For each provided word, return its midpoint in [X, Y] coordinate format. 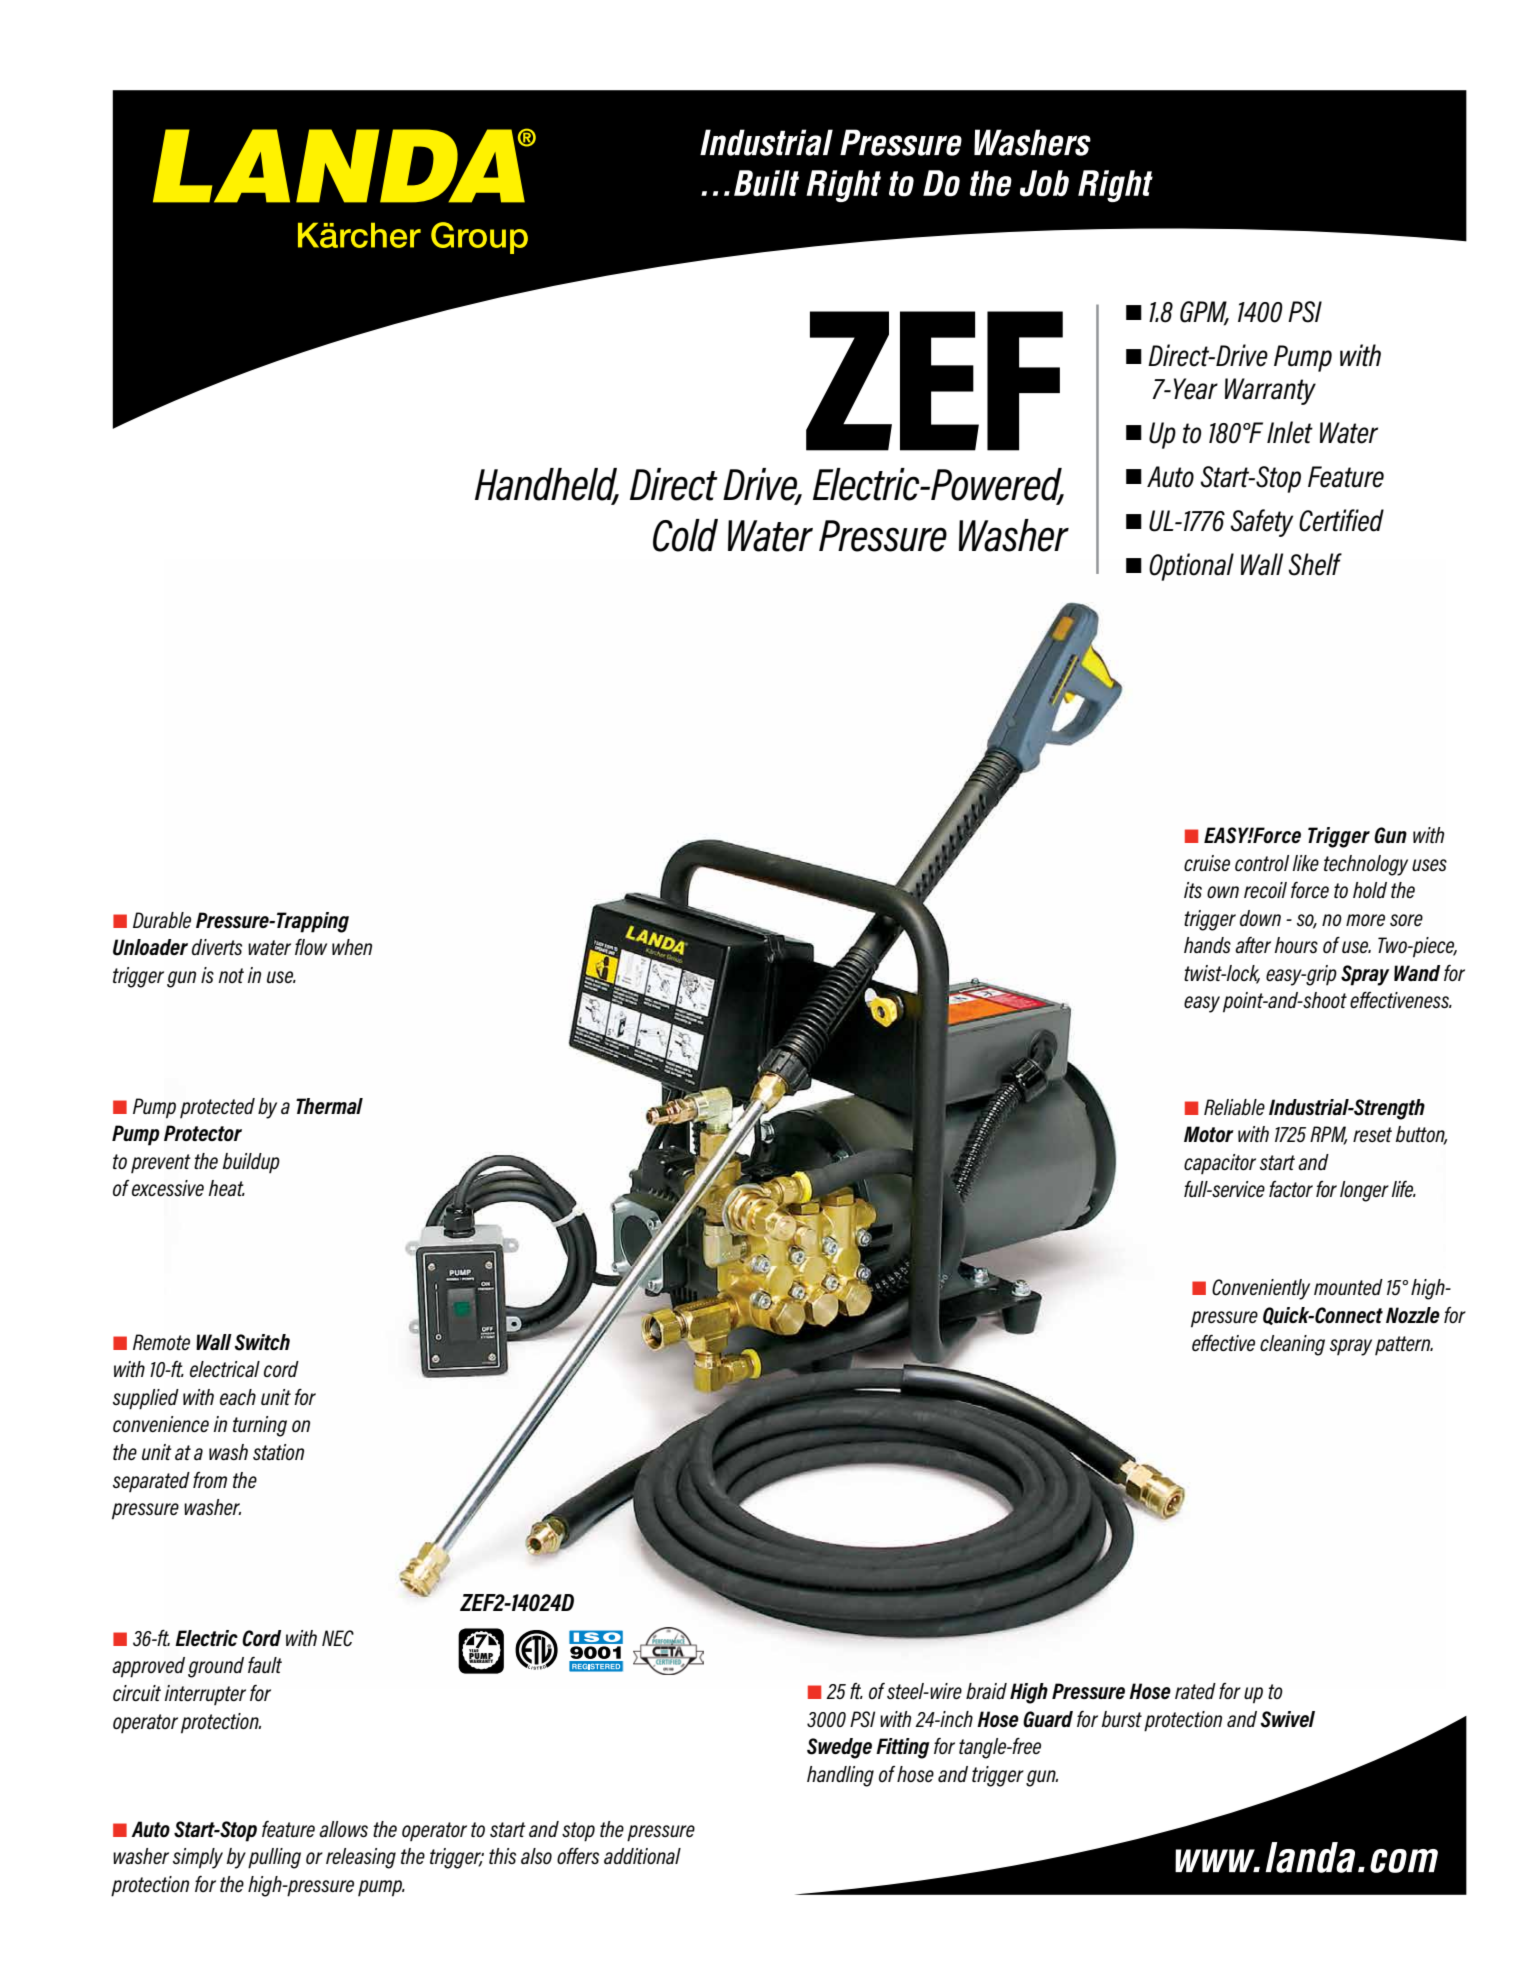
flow [311, 947]
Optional [1191, 567]
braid [986, 1691]
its [1193, 890]
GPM [1204, 313]
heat [226, 1188]
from [210, 1480]
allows [343, 1829]
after [1253, 945]
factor [1291, 1189]
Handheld [547, 485]
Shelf [1315, 564]
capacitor [1220, 1164]
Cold [685, 535]
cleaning [1292, 1345]
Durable [162, 920]
